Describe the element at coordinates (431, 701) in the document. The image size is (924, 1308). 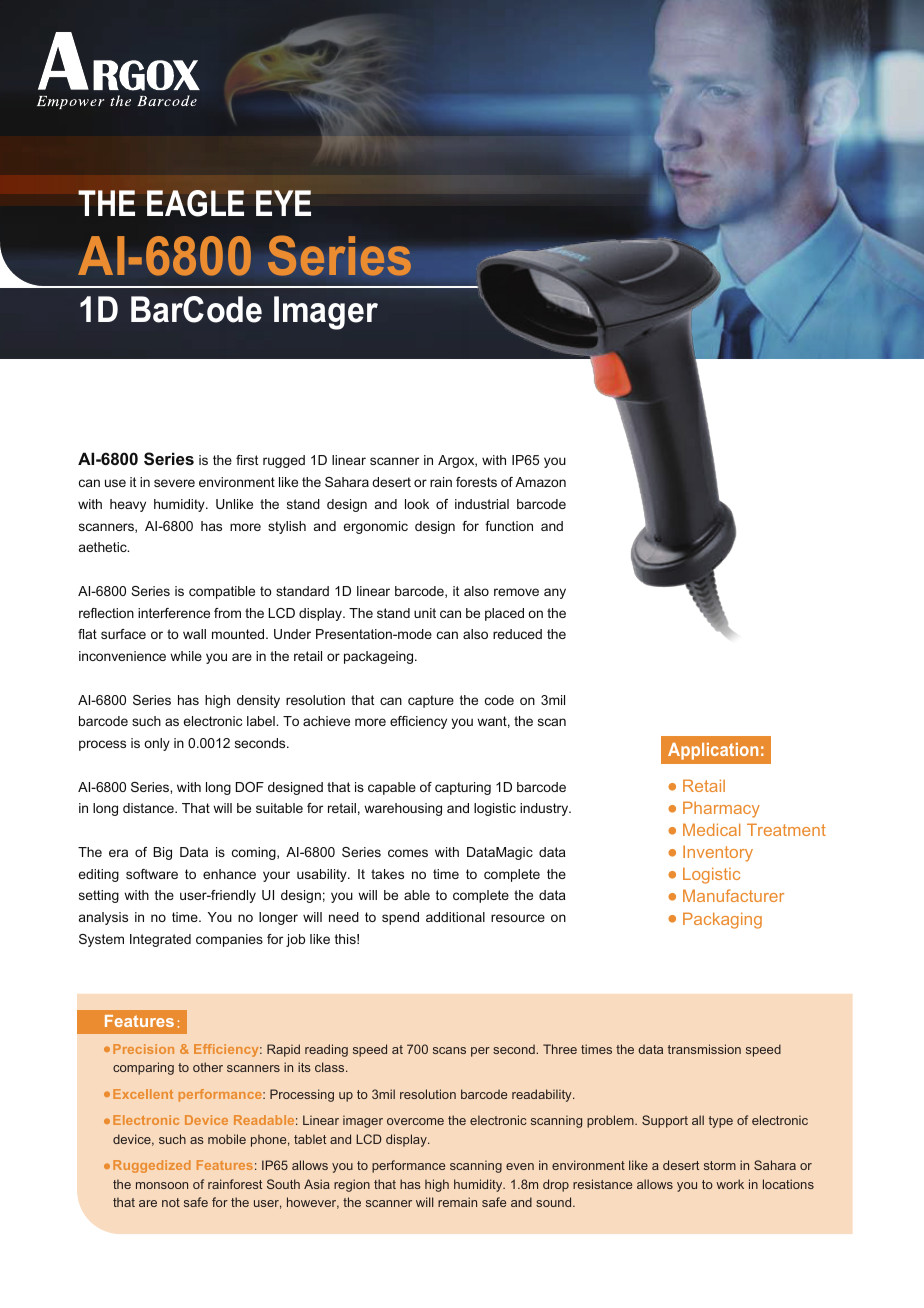
I see `capture` at that location.
